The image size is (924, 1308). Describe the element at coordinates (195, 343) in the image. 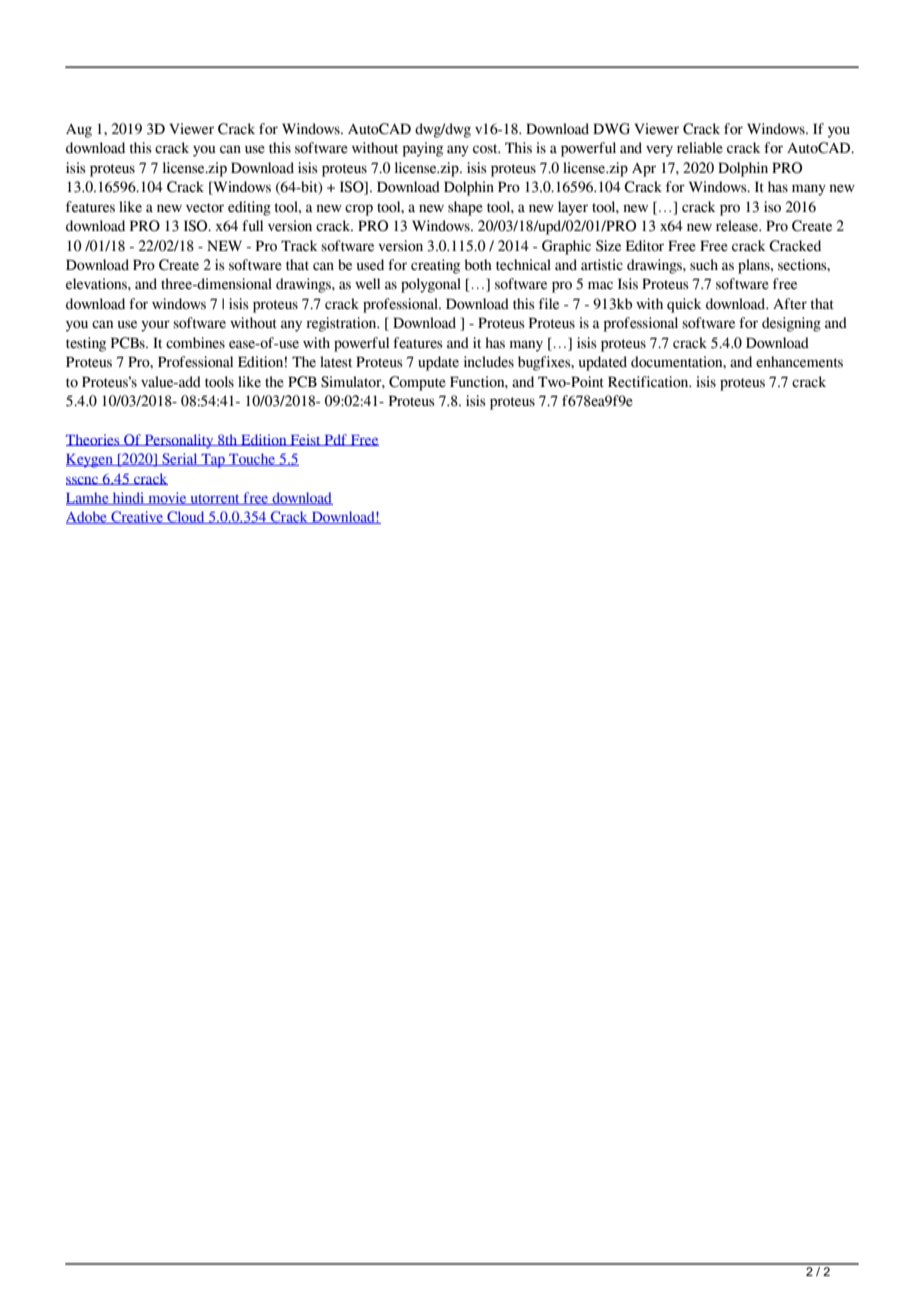

I see `combines` at that location.
